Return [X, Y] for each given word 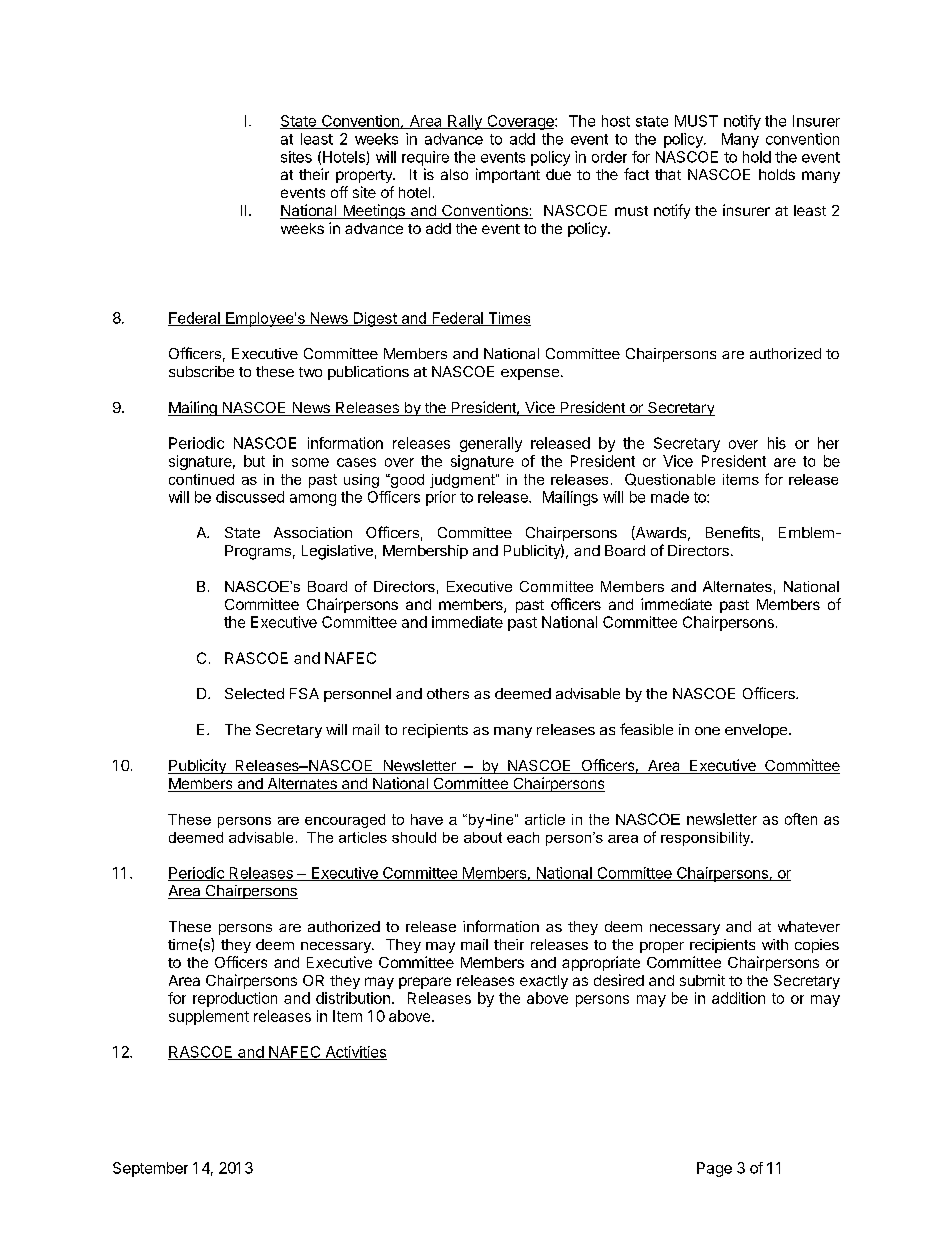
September [150, 1169]
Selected [254, 693]
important [508, 175]
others [448, 693]
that [668, 174]
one [707, 731]
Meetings [374, 211]
